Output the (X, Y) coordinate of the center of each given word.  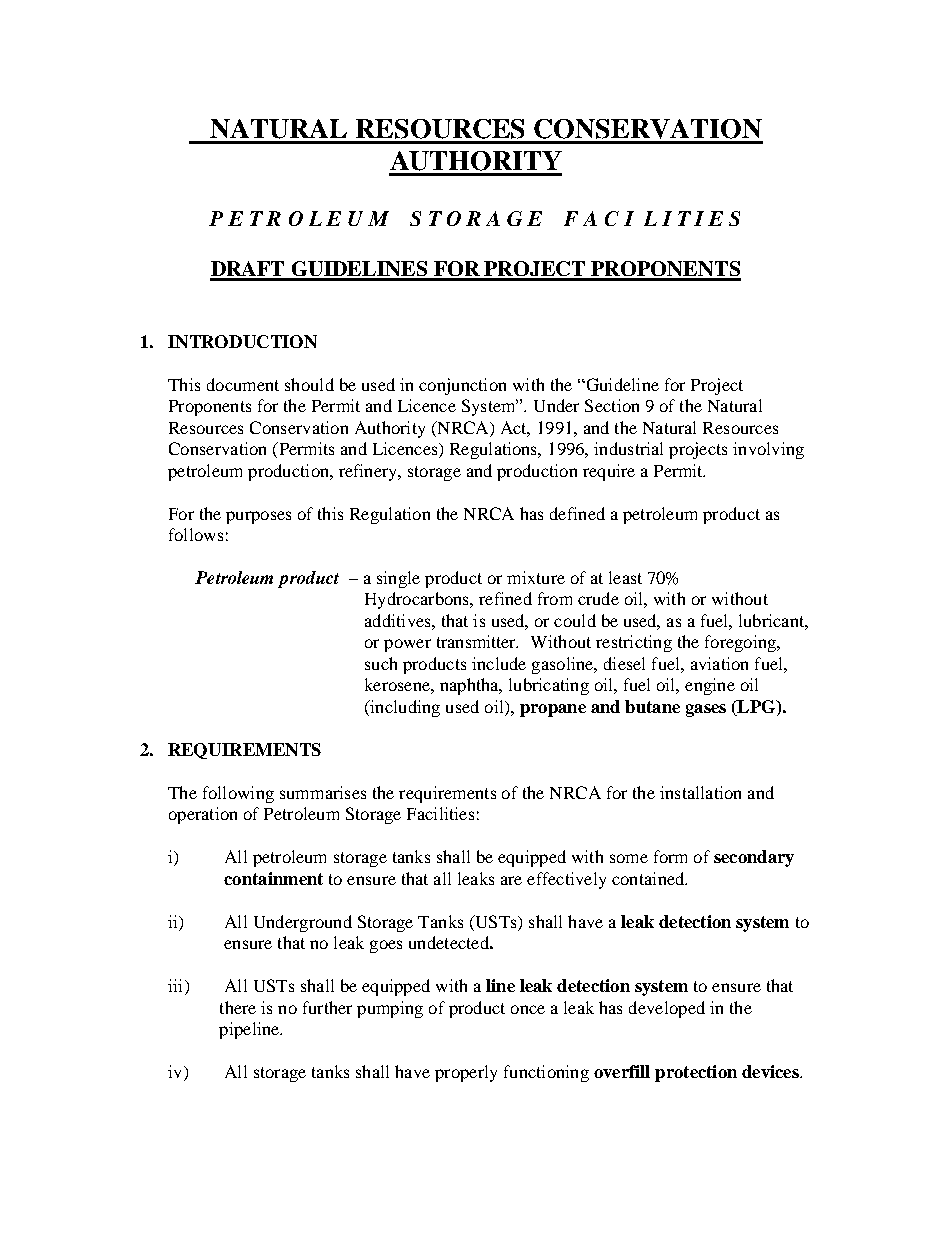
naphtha (470, 686)
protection (696, 1073)
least (625, 577)
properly (466, 1073)
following (238, 794)
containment (273, 878)
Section (612, 405)
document (243, 384)
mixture (536, 577)
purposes (258, 517)
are (511, 880)
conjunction (462, 386)
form (670, 856)
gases (706, 710)
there (238, 1007)
